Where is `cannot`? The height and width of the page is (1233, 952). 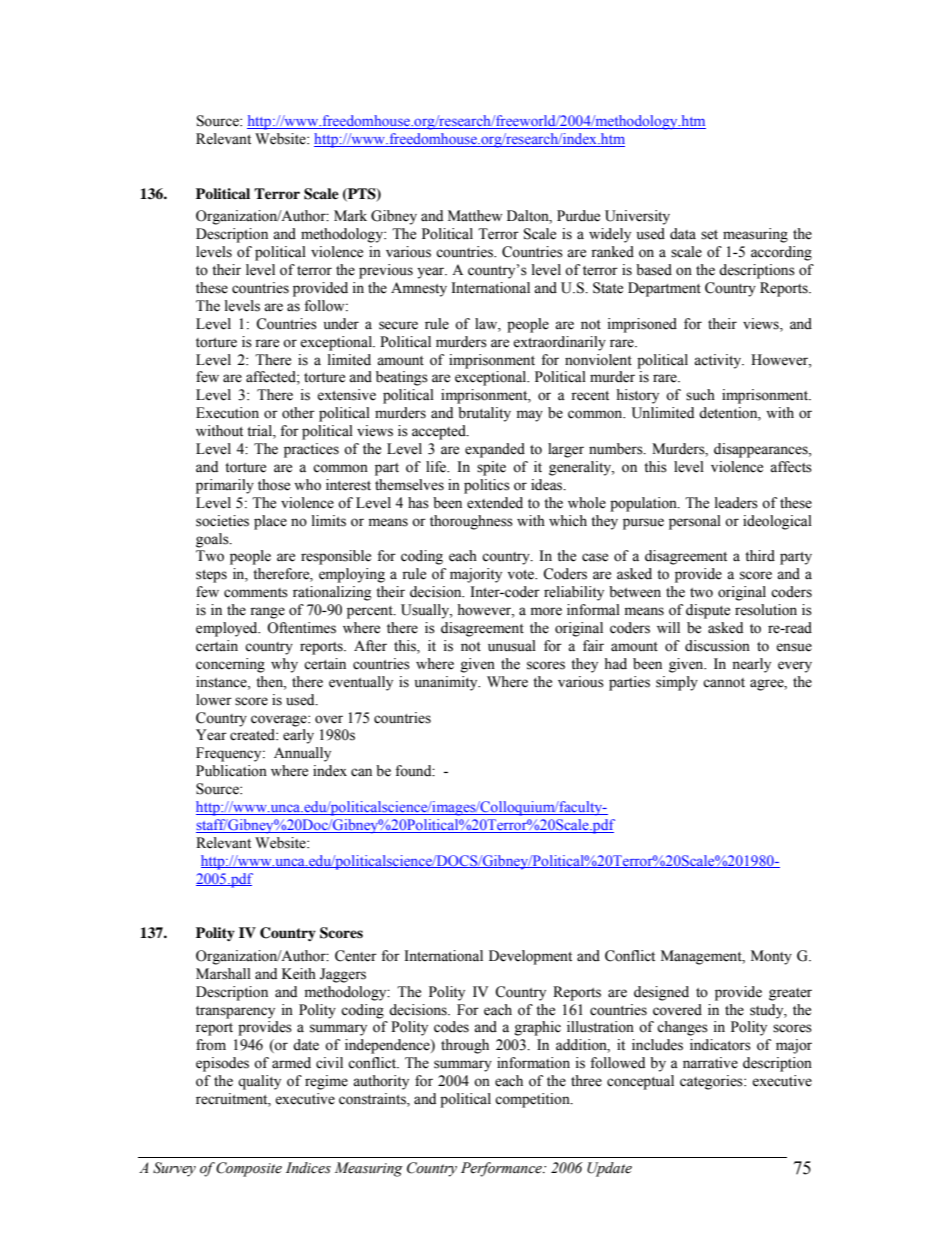
cannot is located at coordinates (724, 683).
